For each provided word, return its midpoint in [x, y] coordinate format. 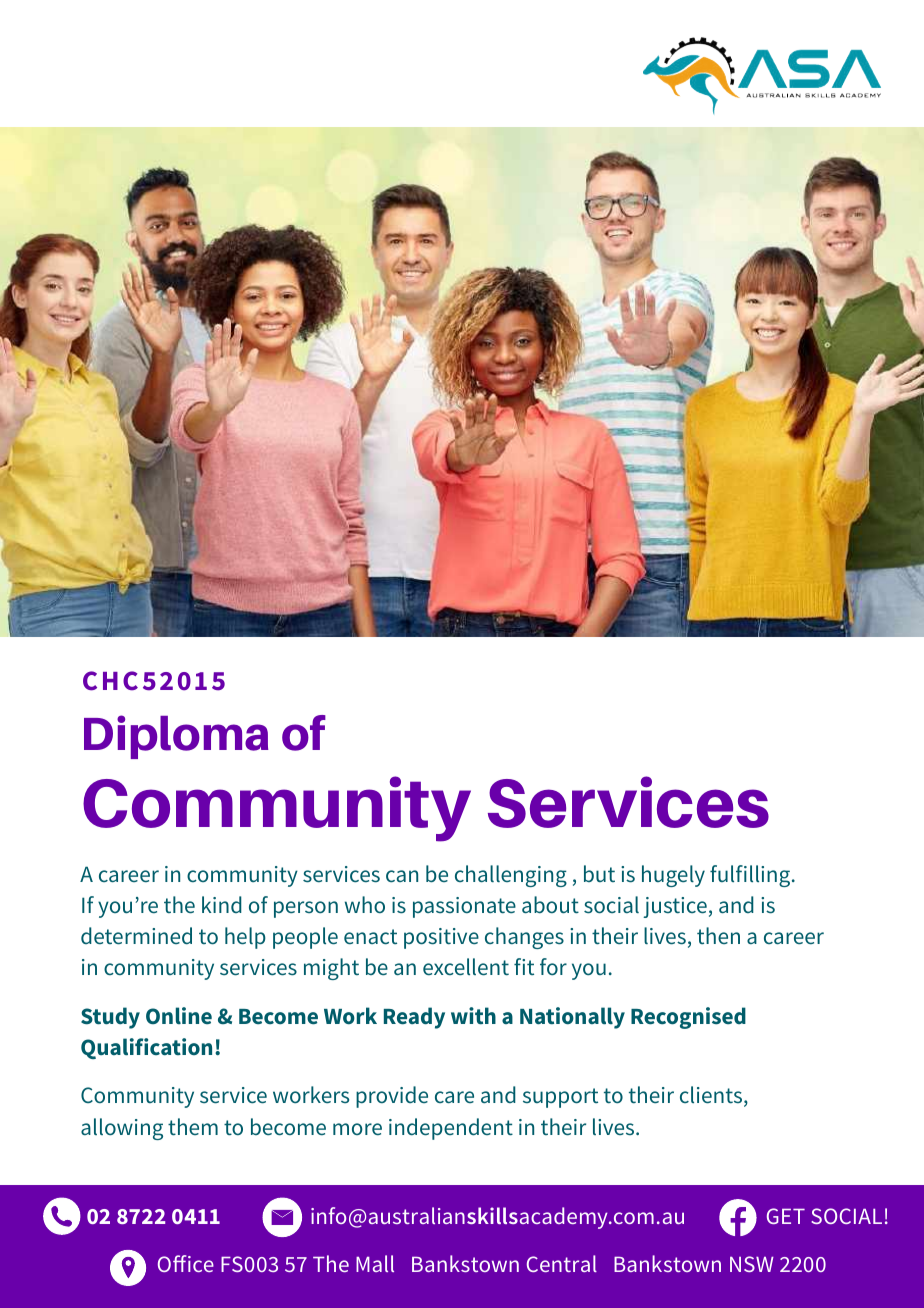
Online [179, 1015]
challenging [511, 876]
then [718, 935]
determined [136, 936]
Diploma [176, 737]
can [402, 876]
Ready [414, 1018]
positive [441, 938]
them [193, 1127]
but [599, 873]
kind [222, 904]
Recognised [688, 1018]
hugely [673, 876]
